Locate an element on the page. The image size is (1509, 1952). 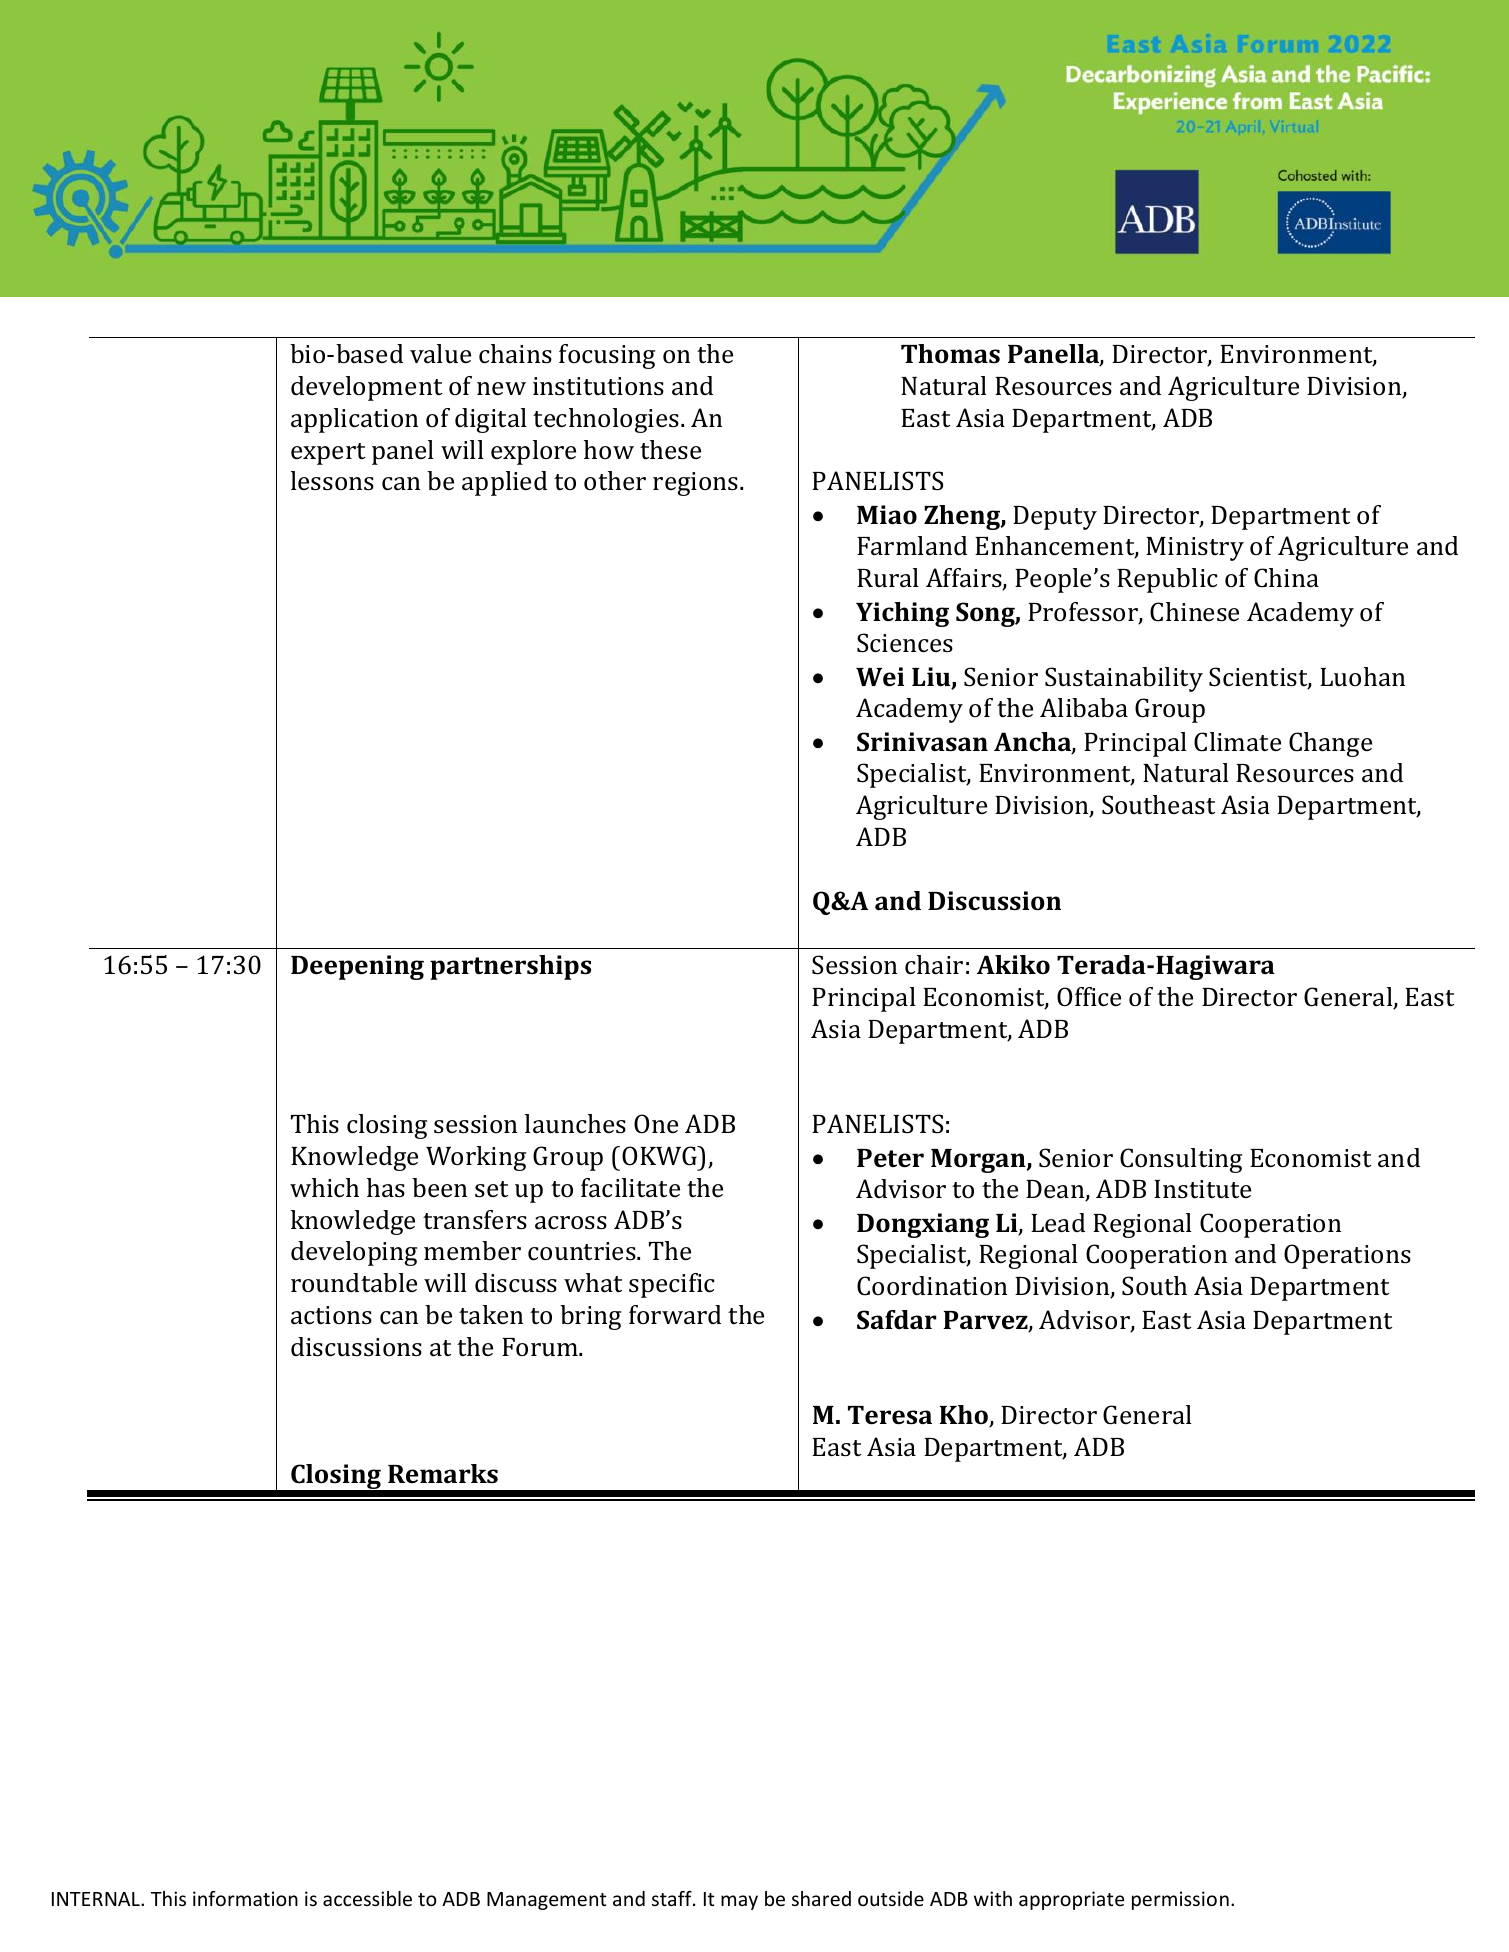
Wei is located at coordinates (880, 677).
